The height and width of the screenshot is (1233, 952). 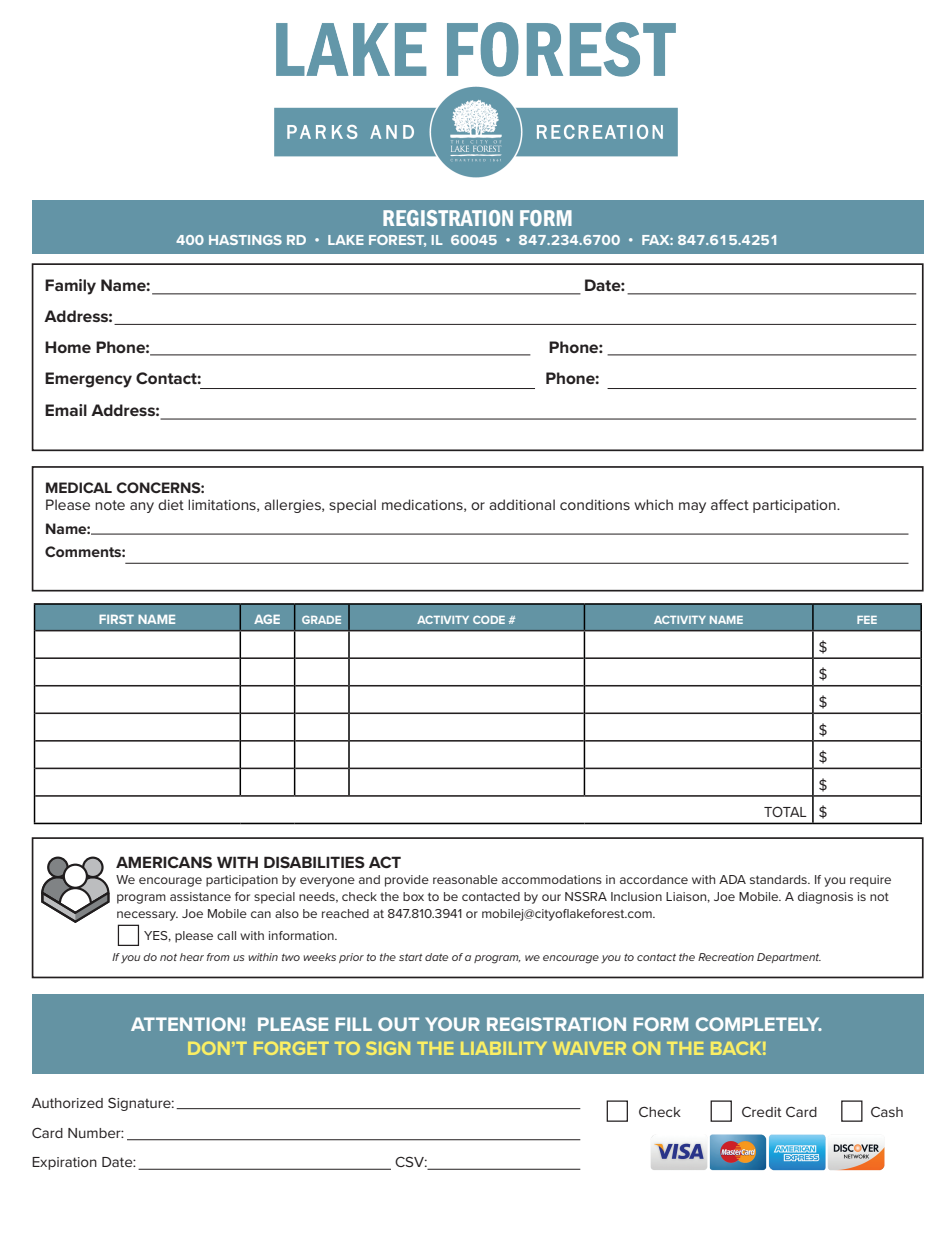 I want to click on additional, so click(x=522, y=504).
